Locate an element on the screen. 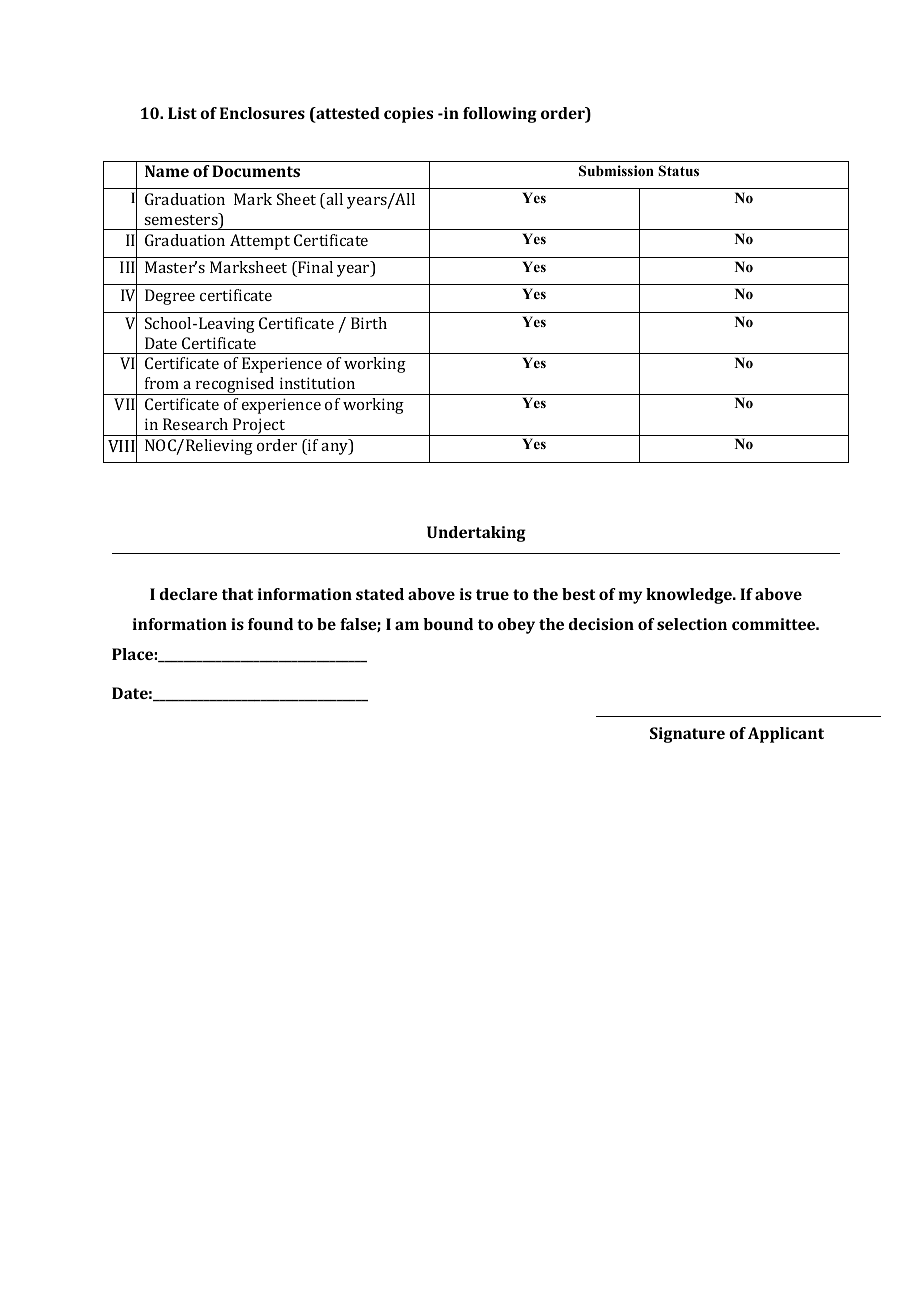  Research is located at coordinates (195, 424).
